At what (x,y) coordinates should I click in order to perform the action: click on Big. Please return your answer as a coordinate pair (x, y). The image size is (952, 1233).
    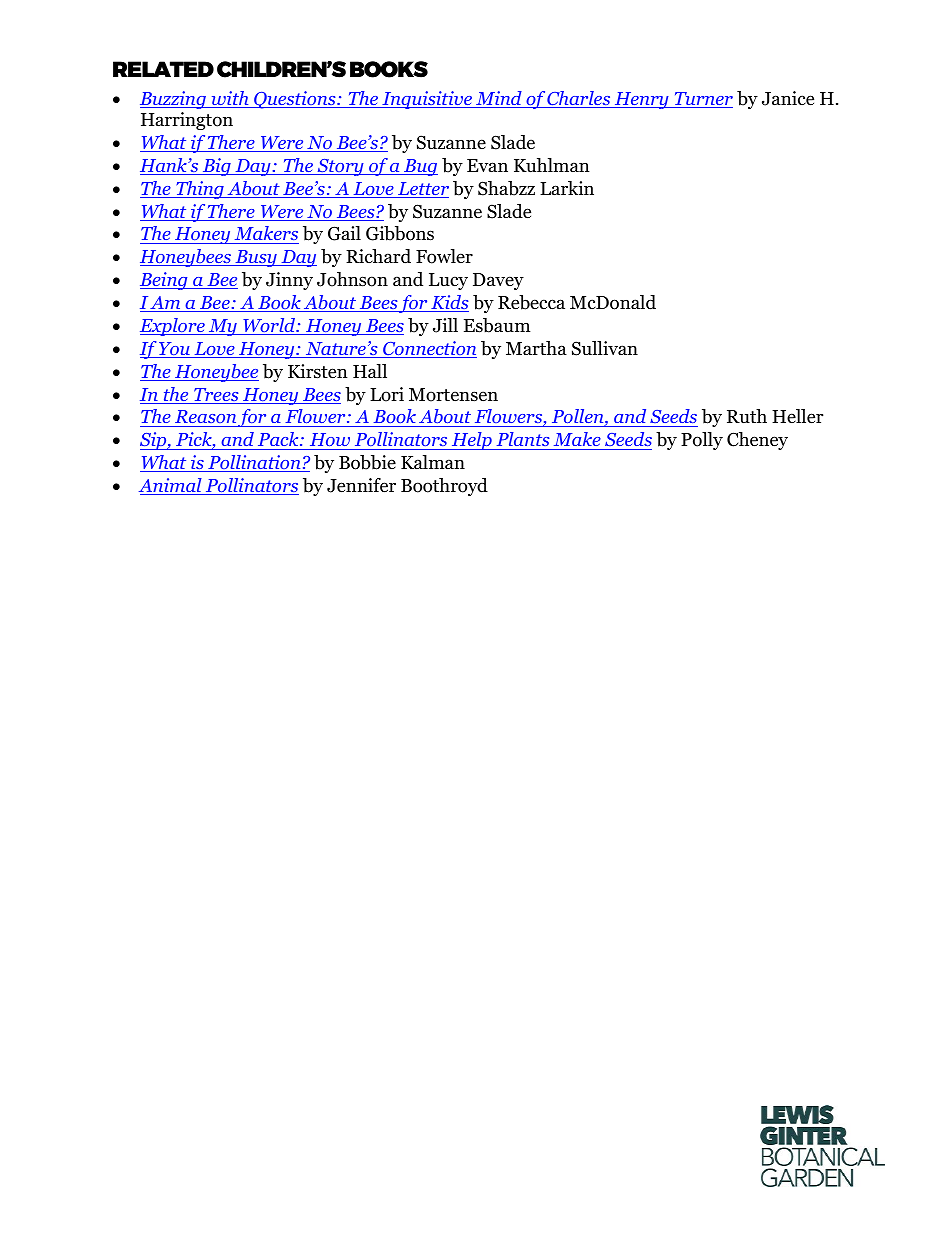
    Looking at the image, I should click on (216, 167).
